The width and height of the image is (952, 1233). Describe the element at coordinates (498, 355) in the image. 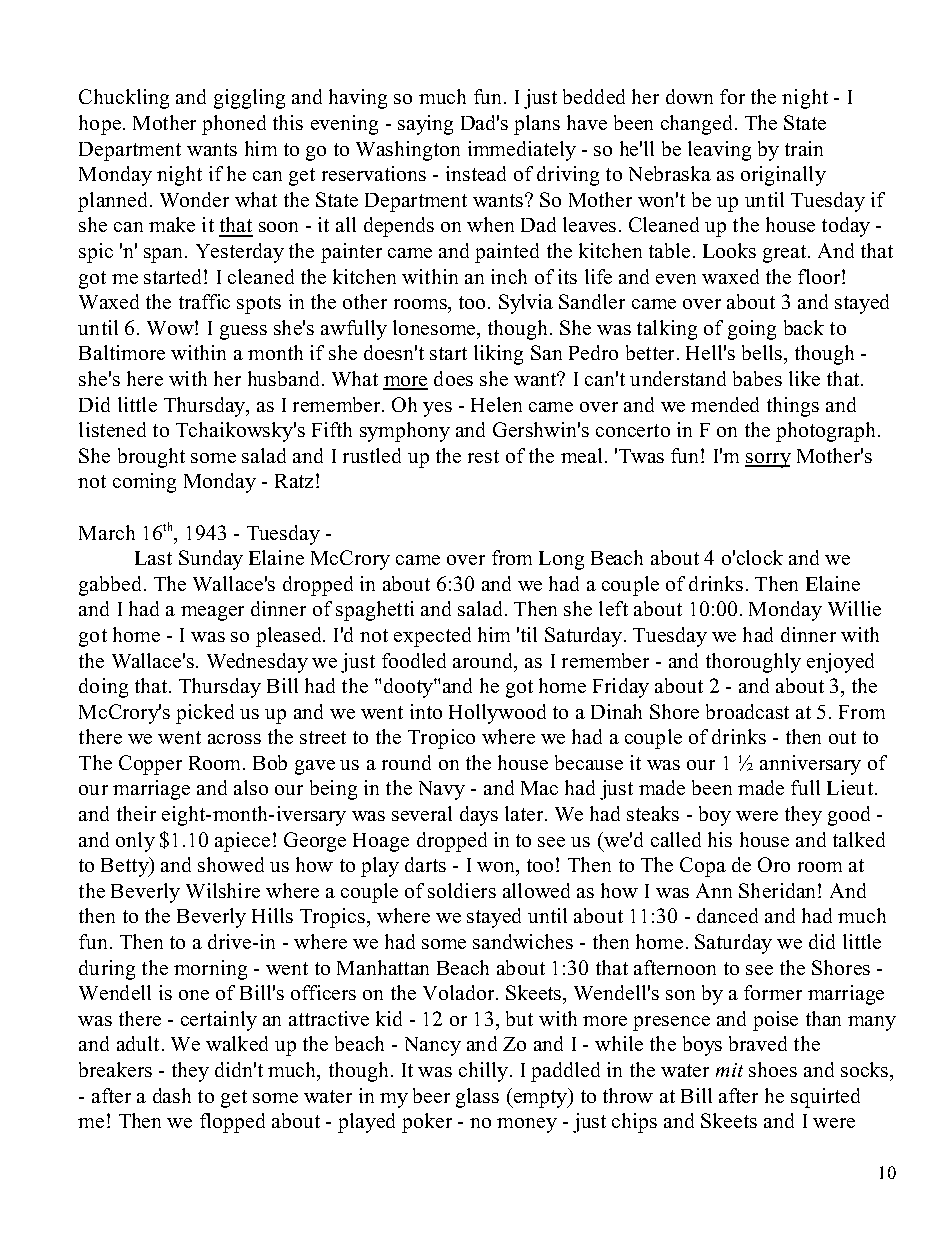

I see `liking` at that location.
